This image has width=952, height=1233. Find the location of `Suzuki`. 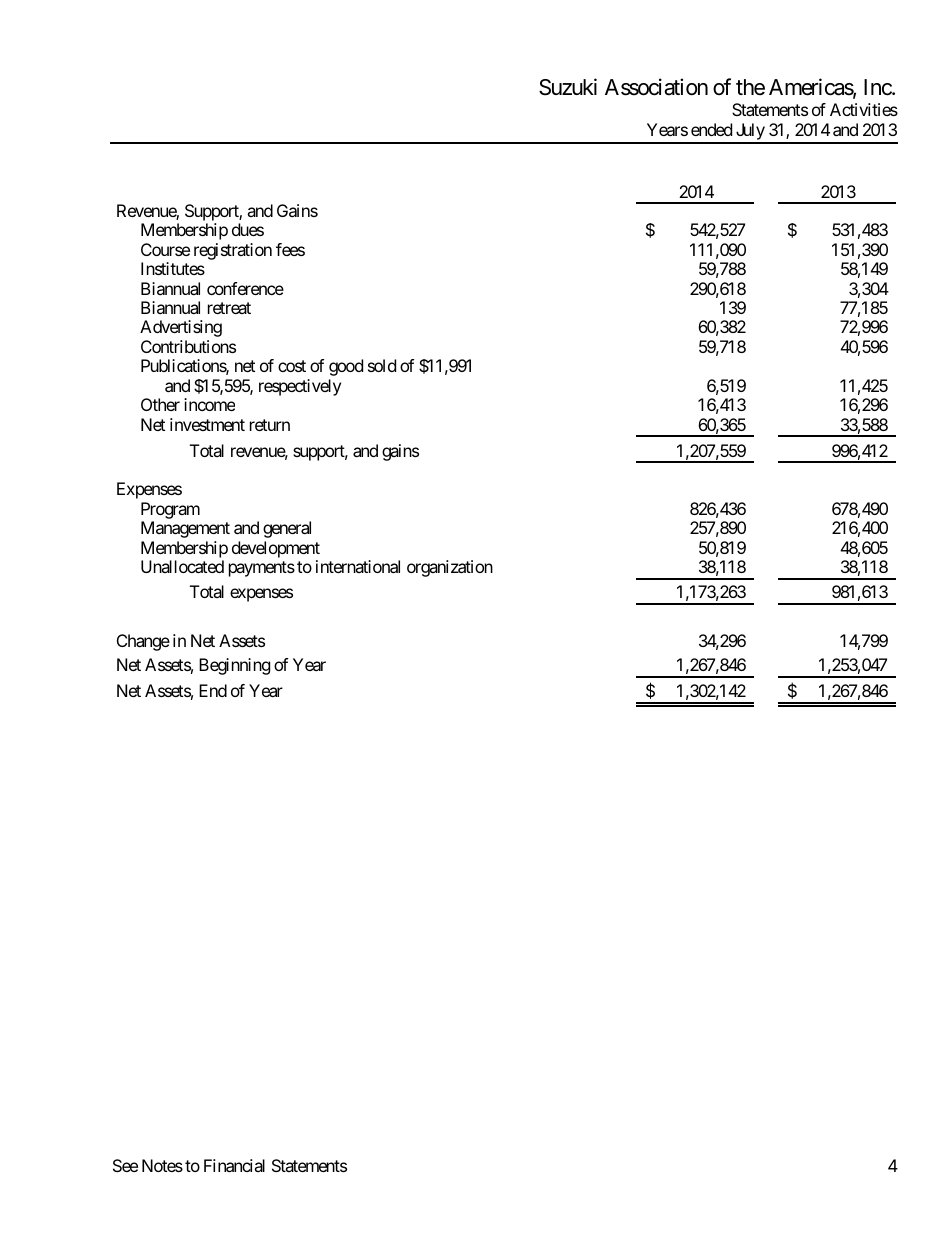

Suzuki is located at coordinates (568, 87).
